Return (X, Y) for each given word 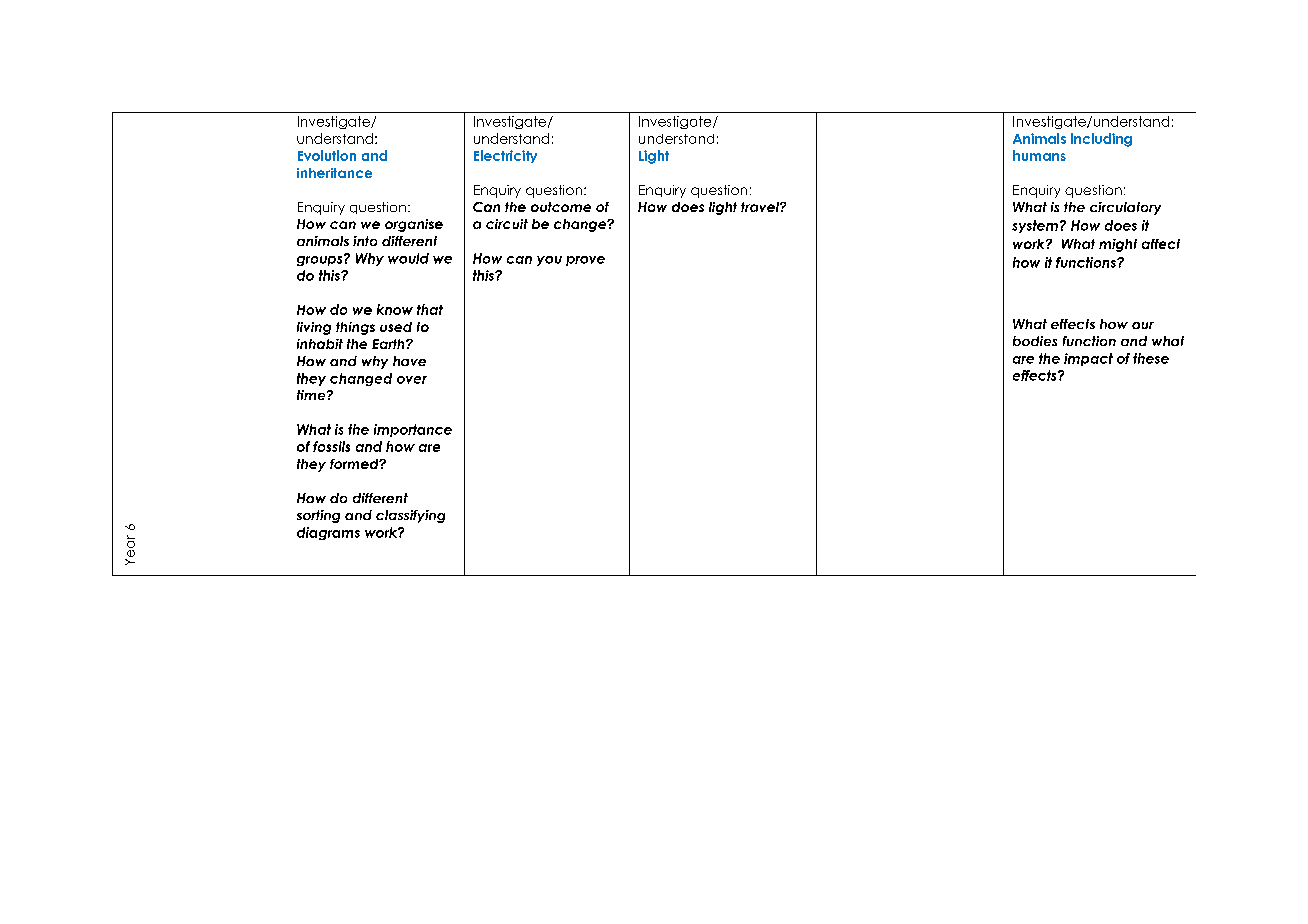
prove (585, 261)
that (430, 309)
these (1151, 358)
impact (1088, 359)
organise (414, 225)
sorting (318, 516)
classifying (410, 516)
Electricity (505, 156)
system (1035, 226)
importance (413, 430)
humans (1039, 155)
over (412, 380)
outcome (561, 207)
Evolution (327, 155)
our (1143, 325)
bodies (1035, 341)
